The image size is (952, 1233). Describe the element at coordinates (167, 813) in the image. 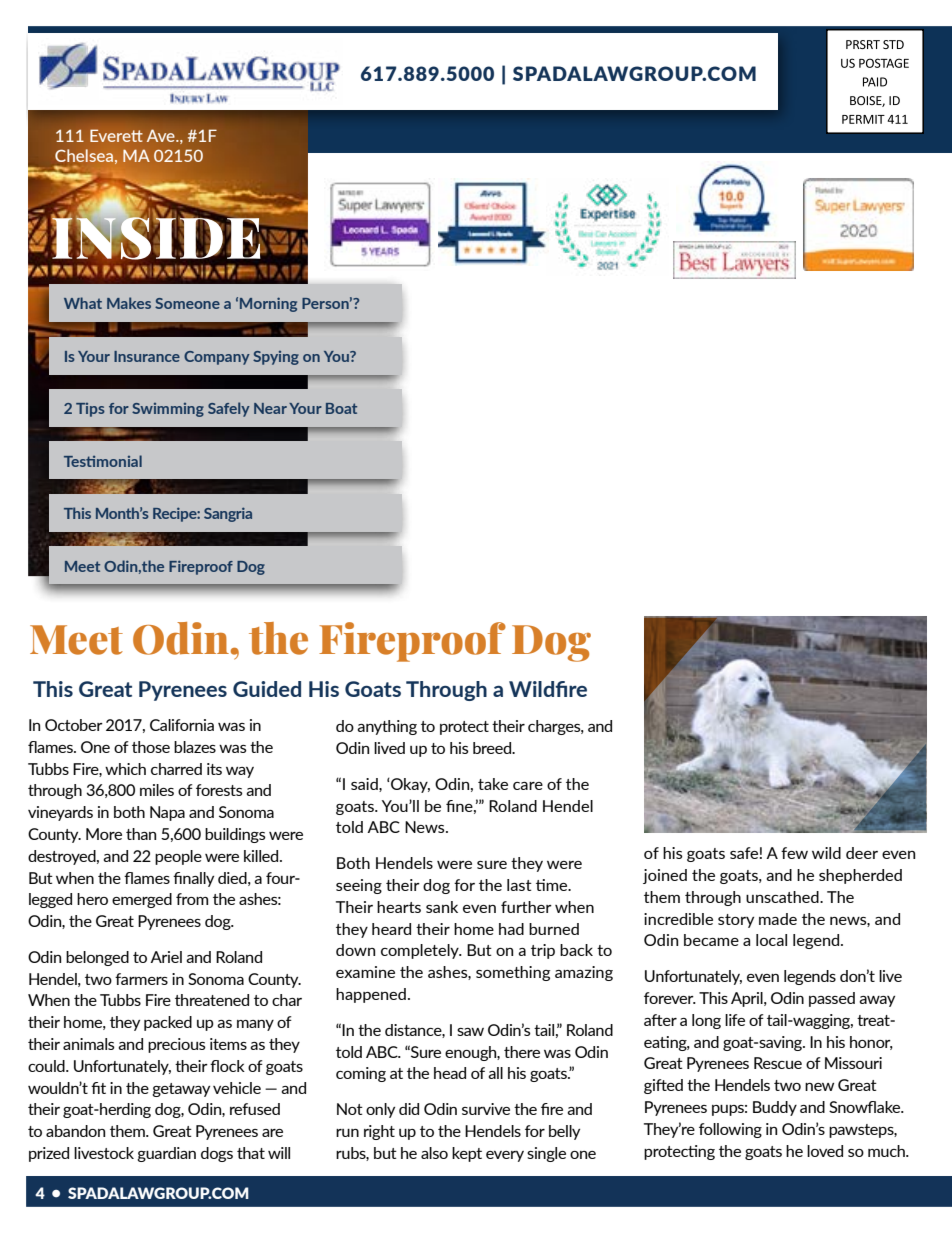

I see `Napa` at that location.
